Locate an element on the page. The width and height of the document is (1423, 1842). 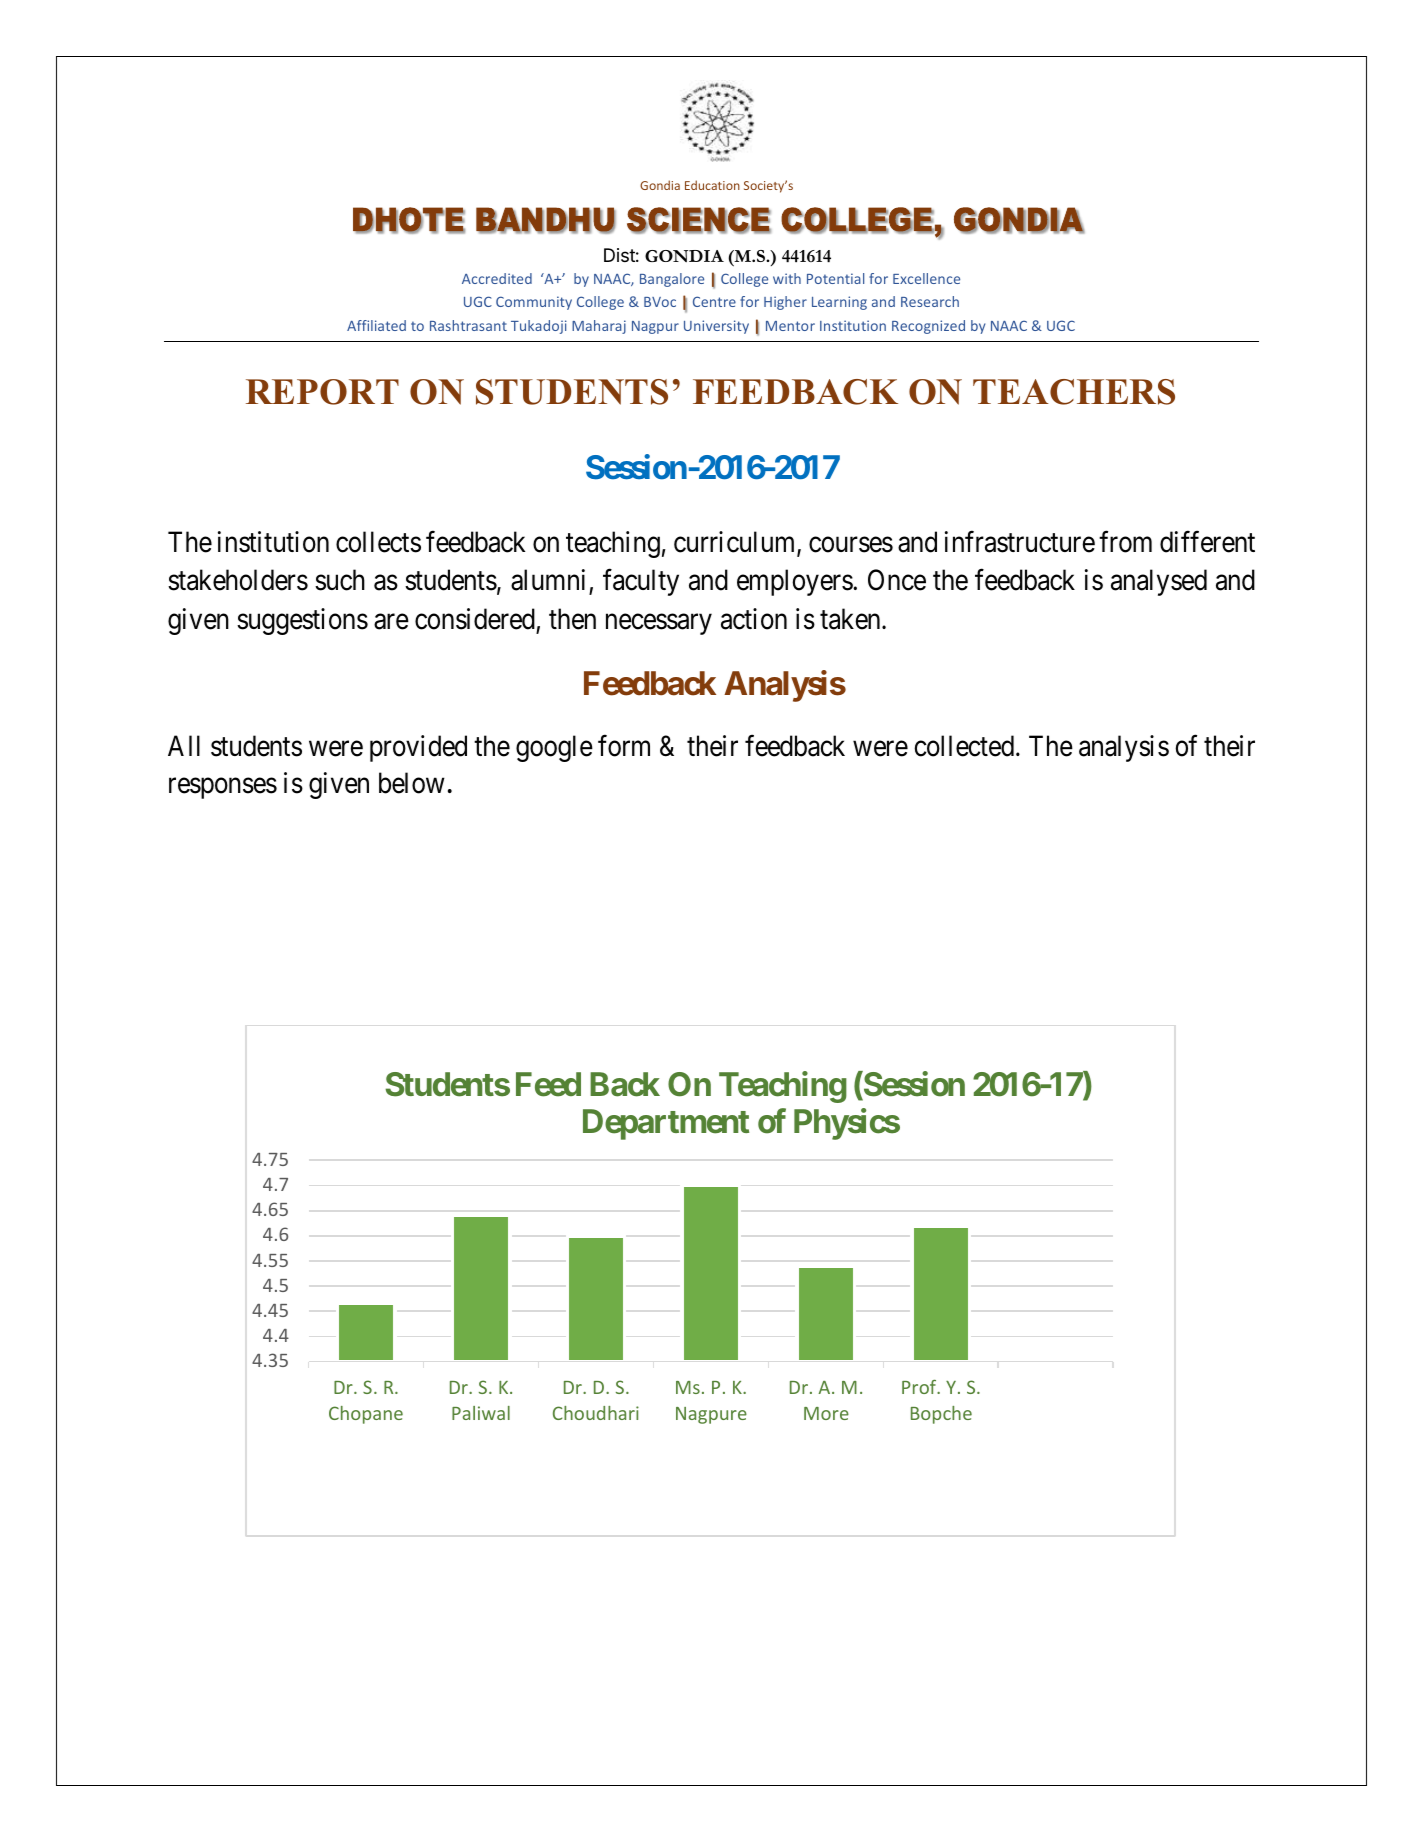
below is located at coordinates (412, 783).
